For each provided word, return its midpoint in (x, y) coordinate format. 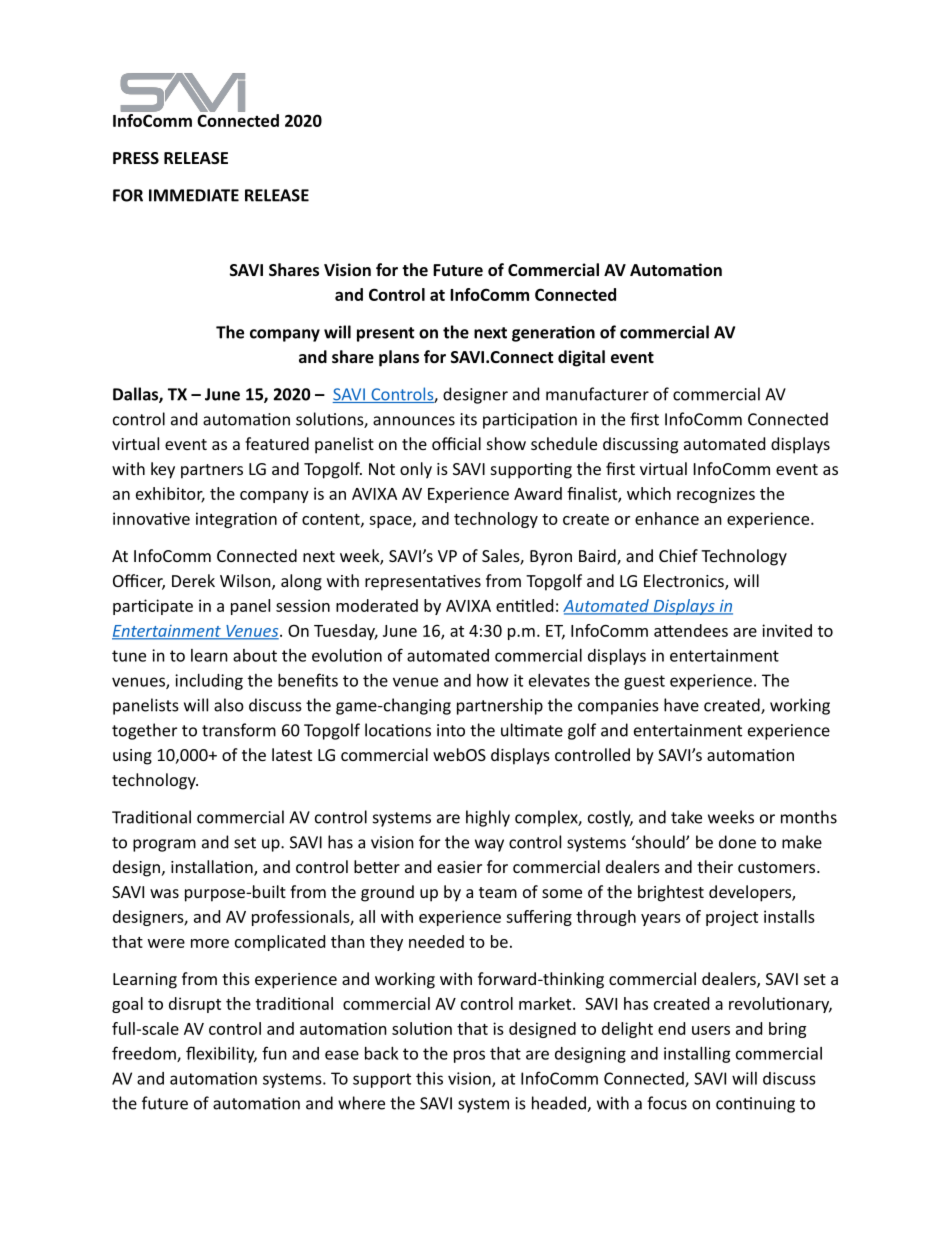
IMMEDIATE (194, 195)
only (416, 470)
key (163, 470)
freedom (145, 1054)
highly (488, 818)
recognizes (716, 495)
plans (399, 358)
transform (239, 730)
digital (581, 358)
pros (469, 1056)
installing (697, 1055)
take (686, 817)
